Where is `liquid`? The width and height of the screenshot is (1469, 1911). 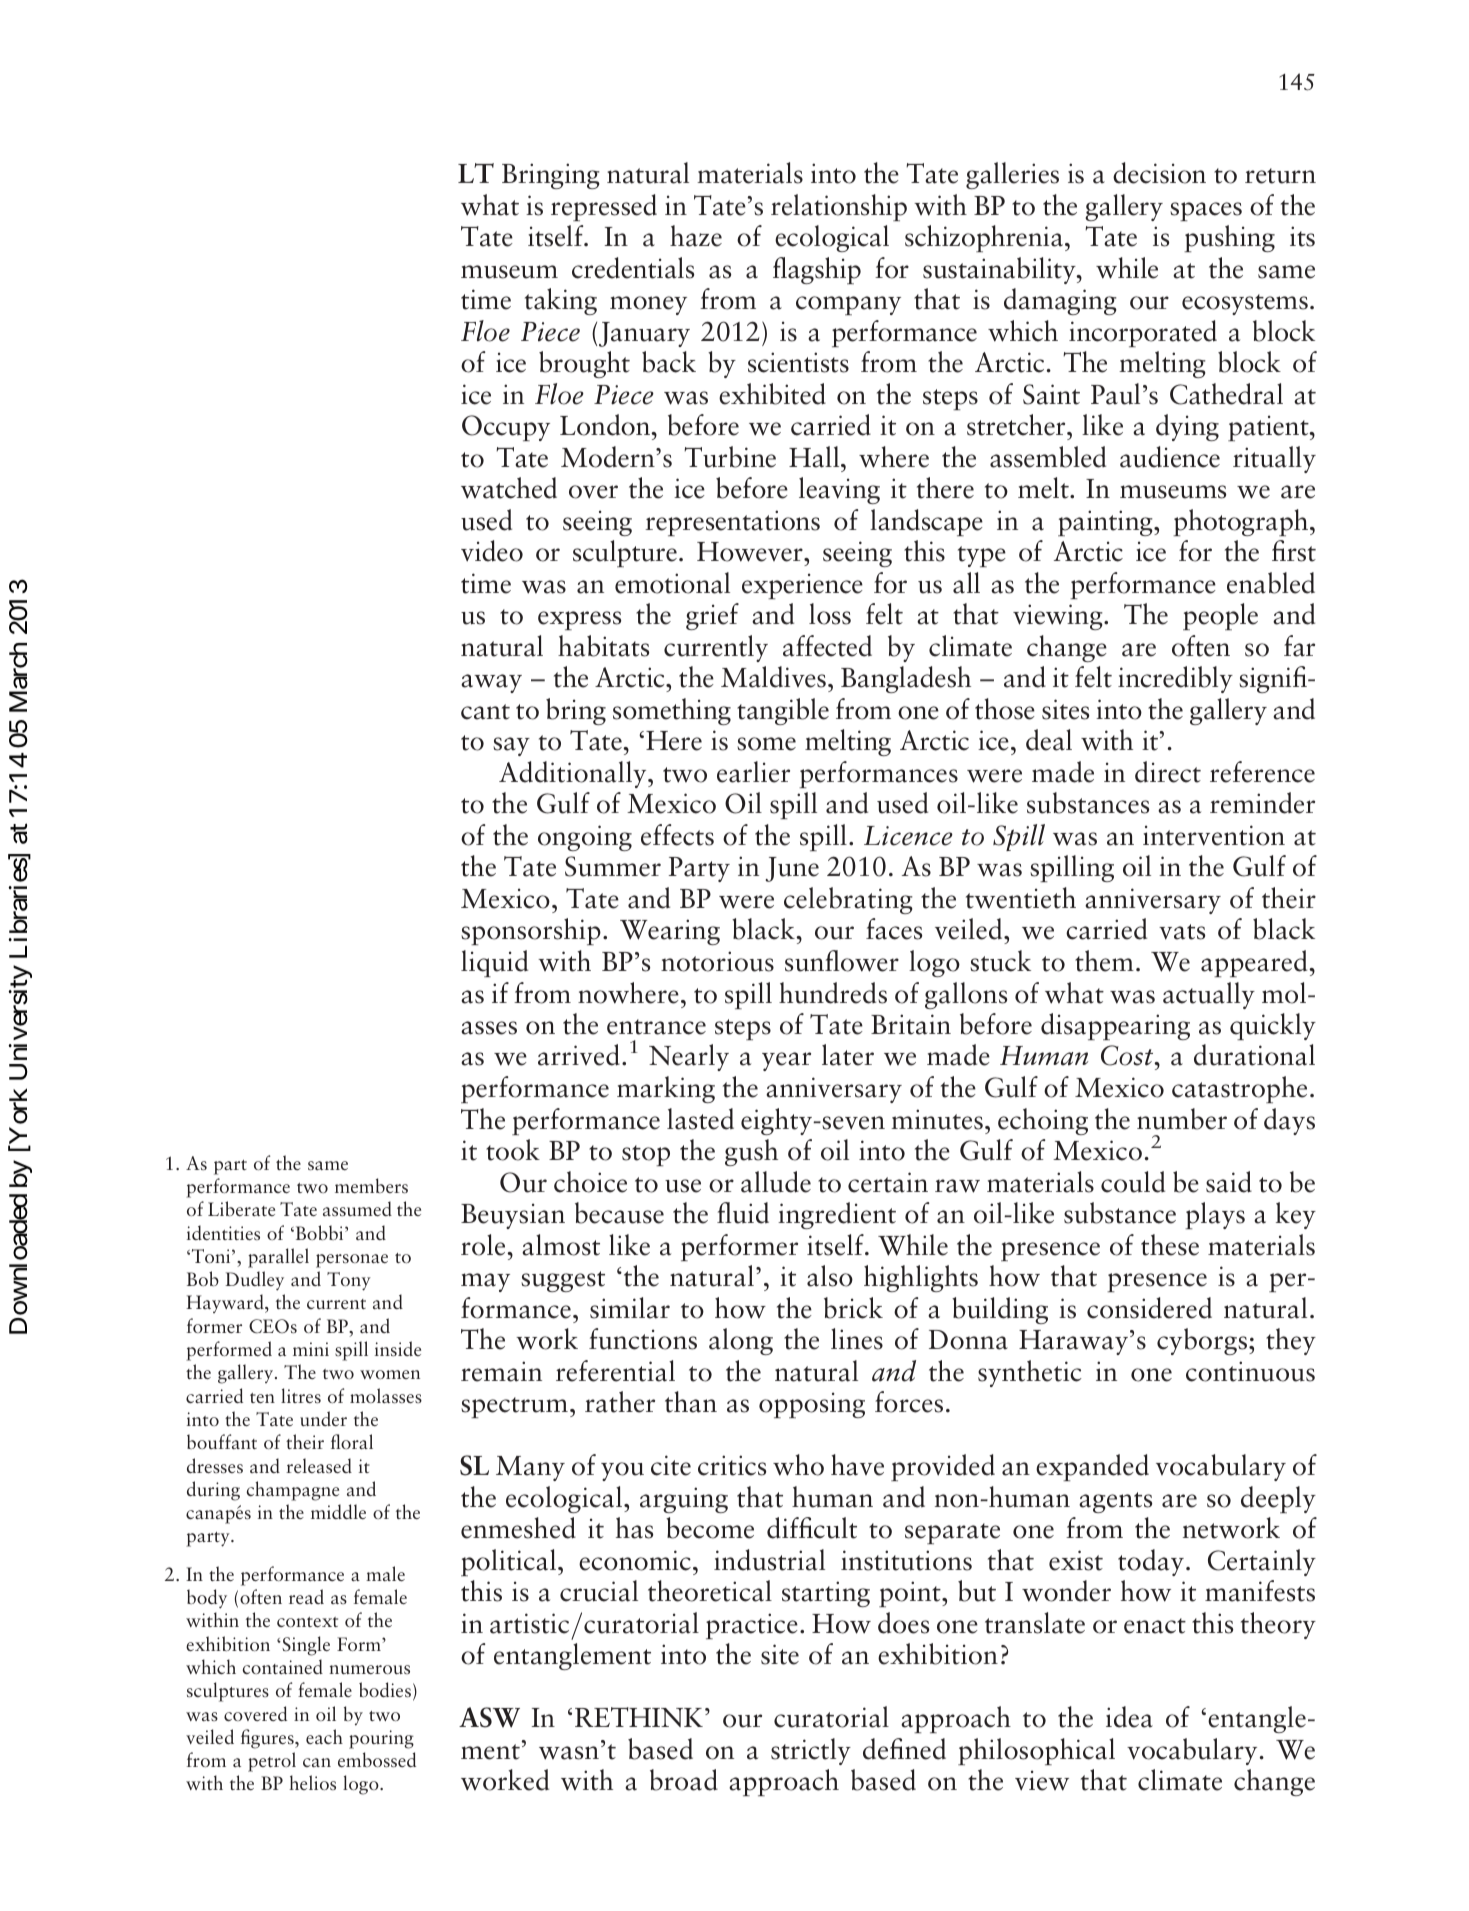
liquid is located at coordinates (494, 963).
